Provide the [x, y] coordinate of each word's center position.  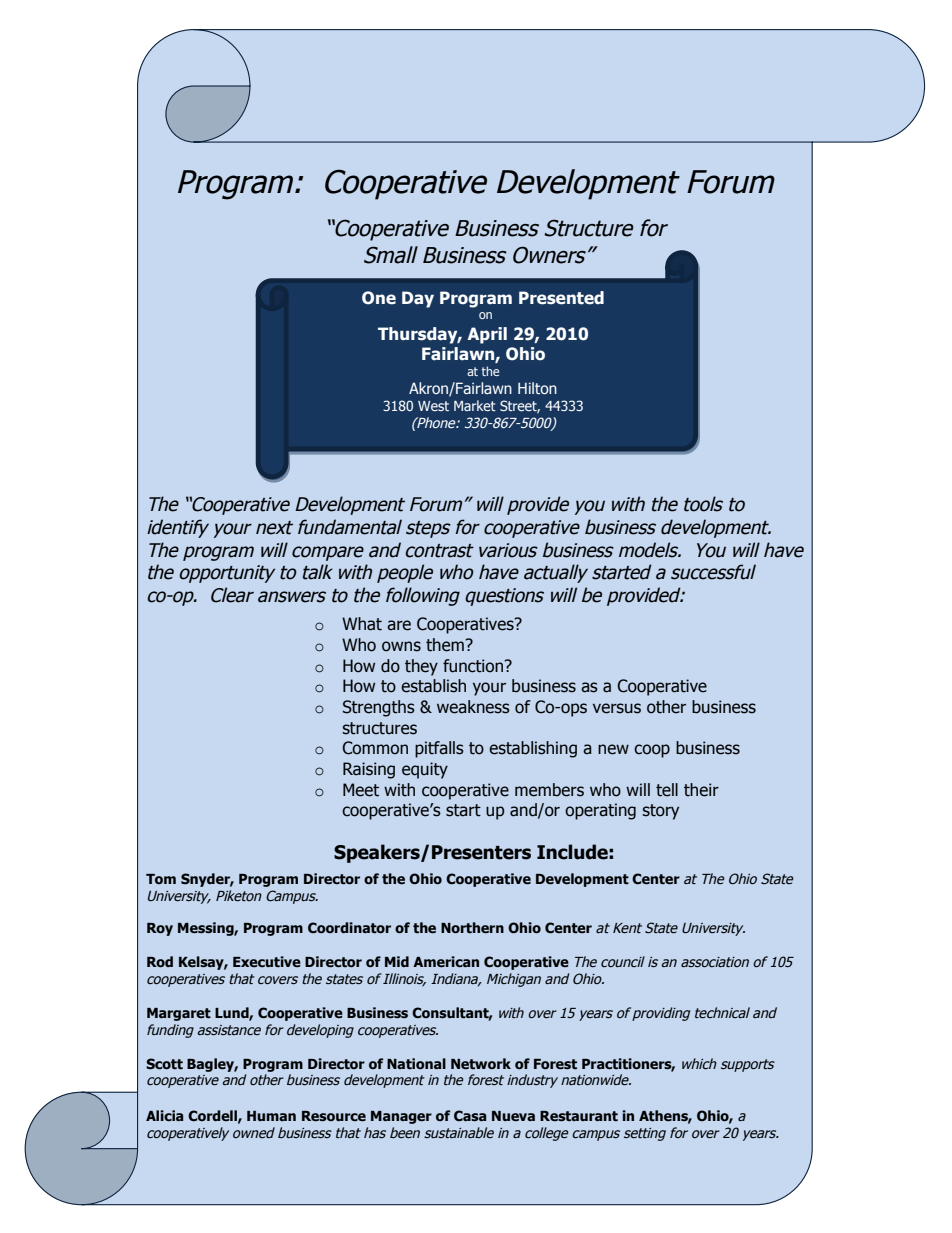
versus [617, 708]
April [487, 335]
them [446, 645]
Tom [161, 879]
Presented [561, 298]
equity [425, 770]
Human [271, 1116]
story [660, 812]
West [433, 406]
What [362, 624]
